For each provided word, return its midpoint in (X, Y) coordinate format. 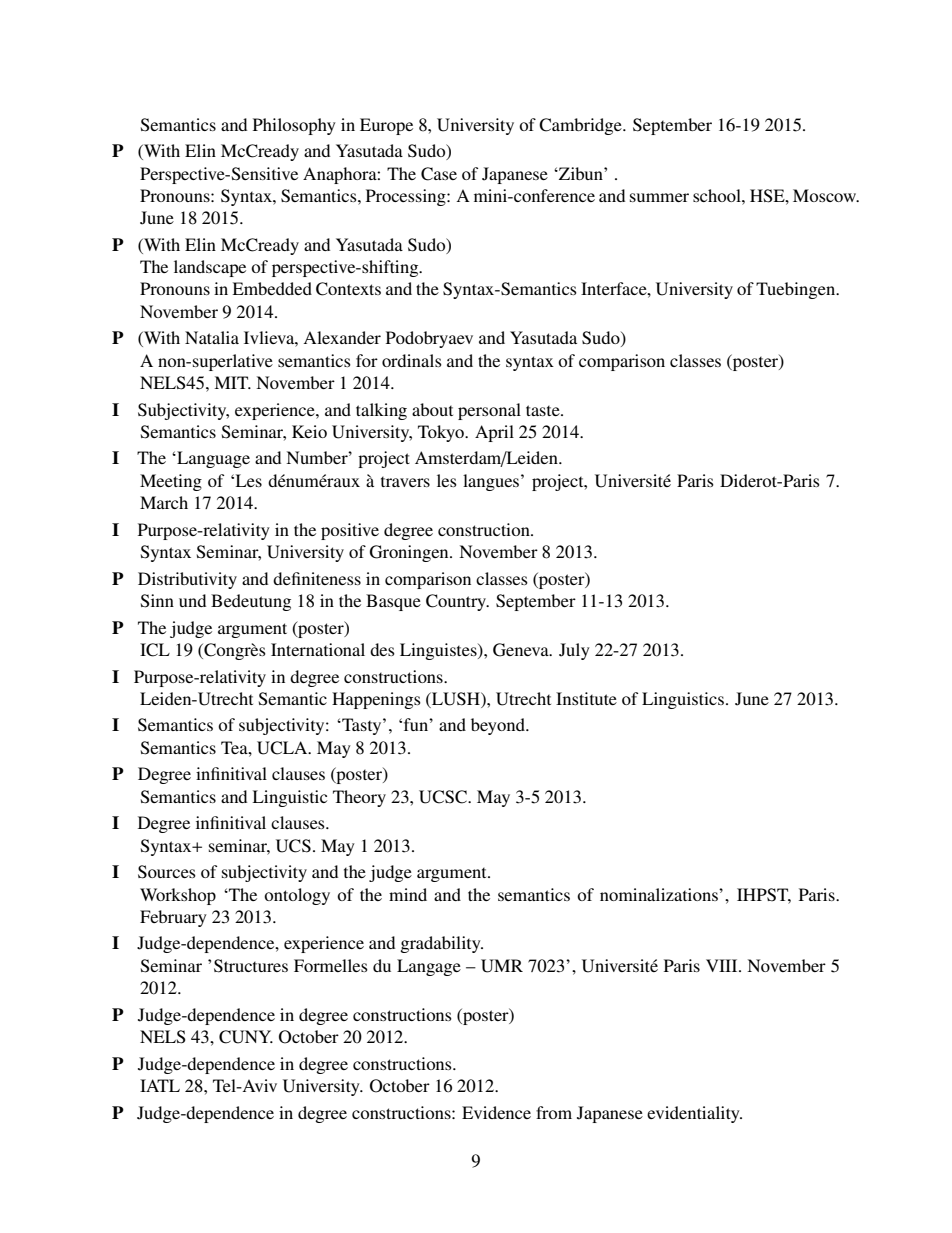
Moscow (826, 195)
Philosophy (294, 126)
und (192, 600)
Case (439, 174)
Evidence (496, 1112)
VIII (723, 965)
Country (457, 602)
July (574, 651)
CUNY (246, 1037)
